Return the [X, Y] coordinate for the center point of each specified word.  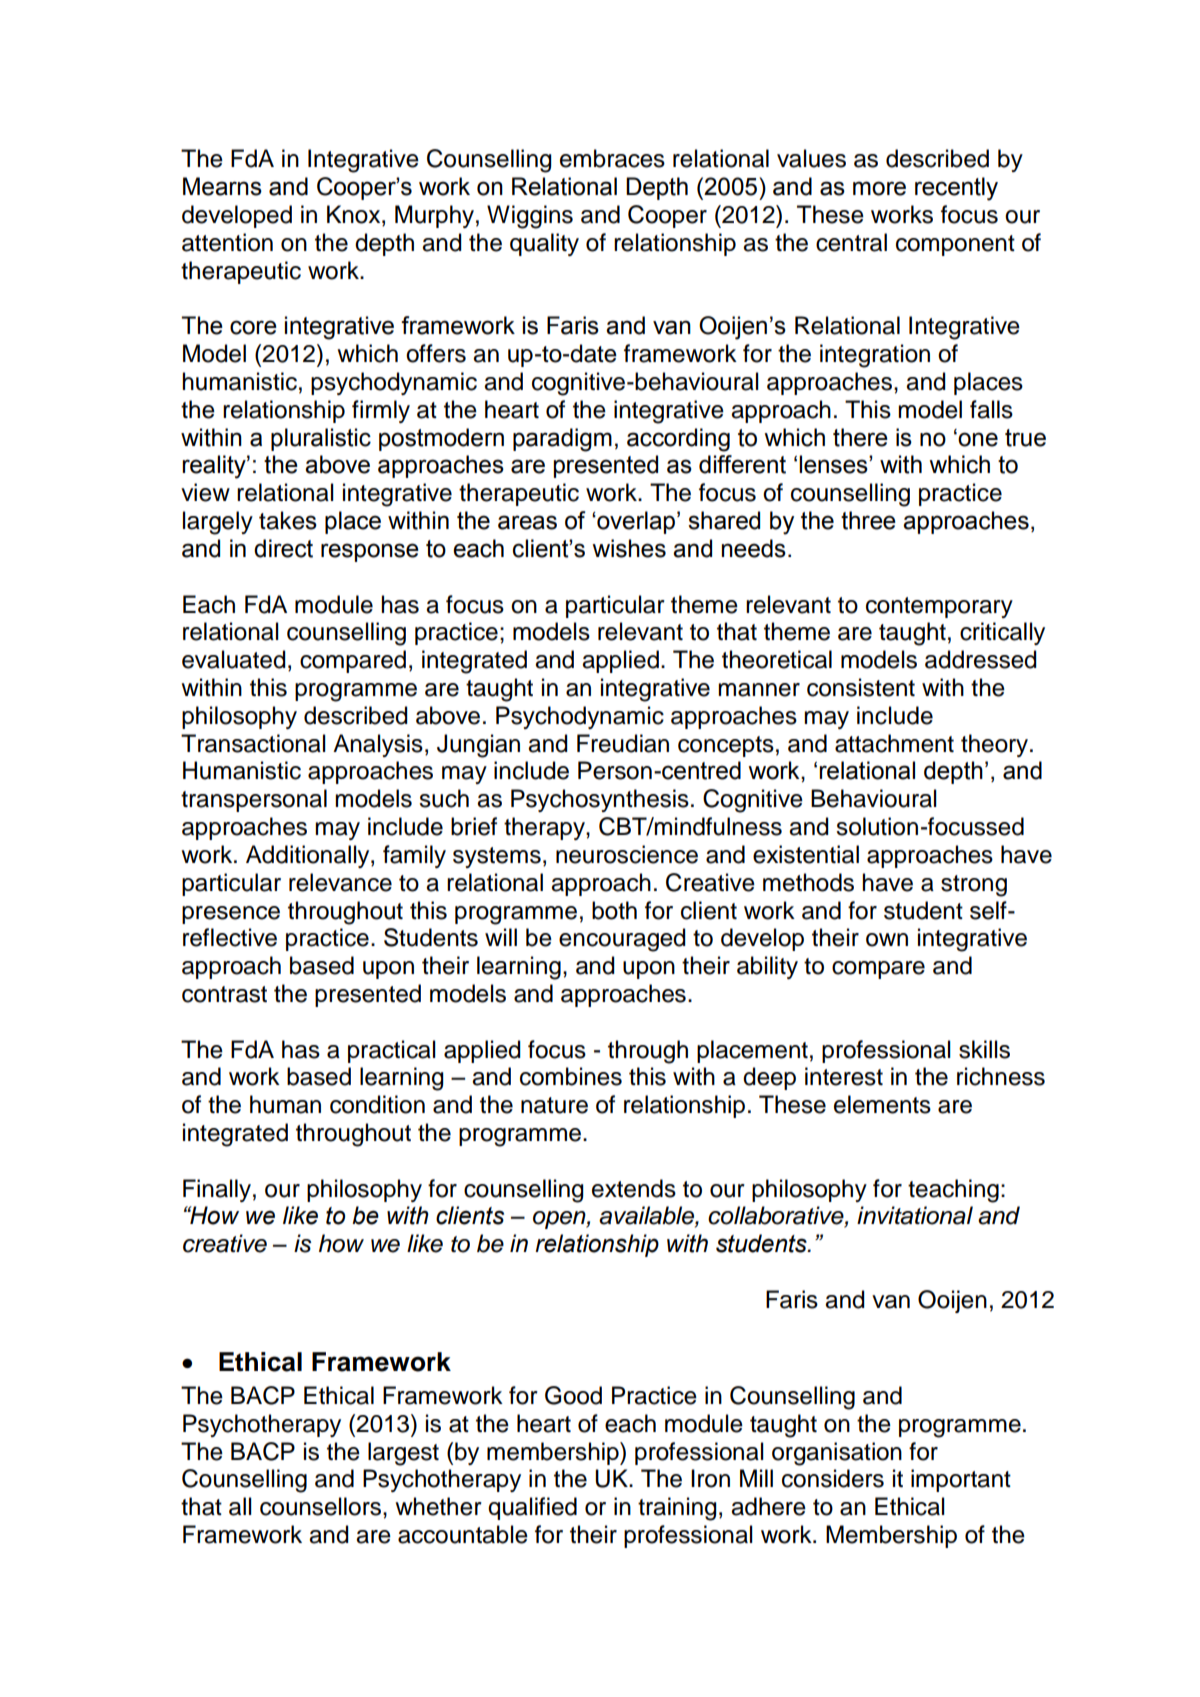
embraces [612, 158]
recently [956, 189]
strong [974, 886]
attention [227, 242]
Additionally [309, 856]
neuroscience [627, 854]
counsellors [320, 1506]
